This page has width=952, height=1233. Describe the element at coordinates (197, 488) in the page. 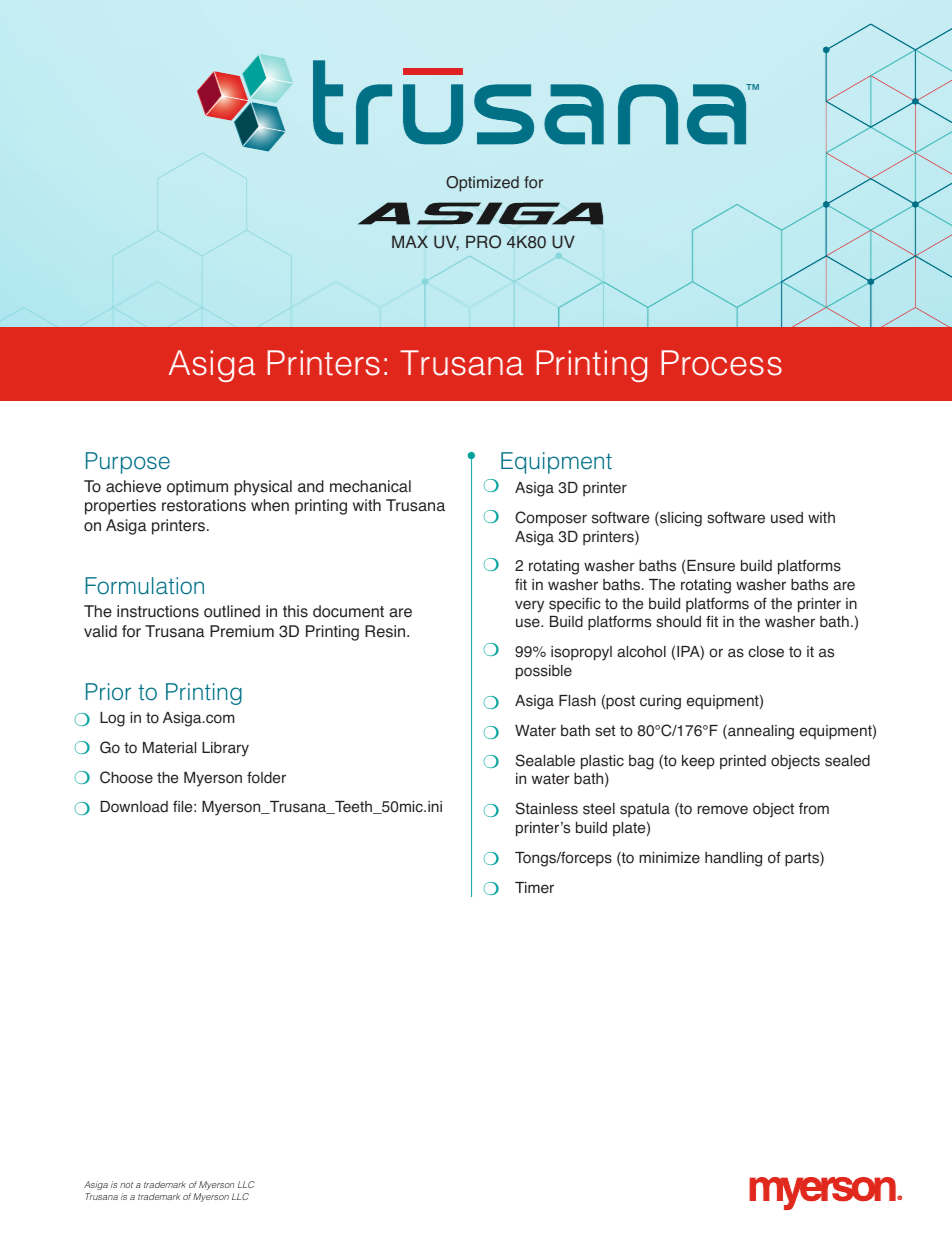

I see `optimum` at that location.
